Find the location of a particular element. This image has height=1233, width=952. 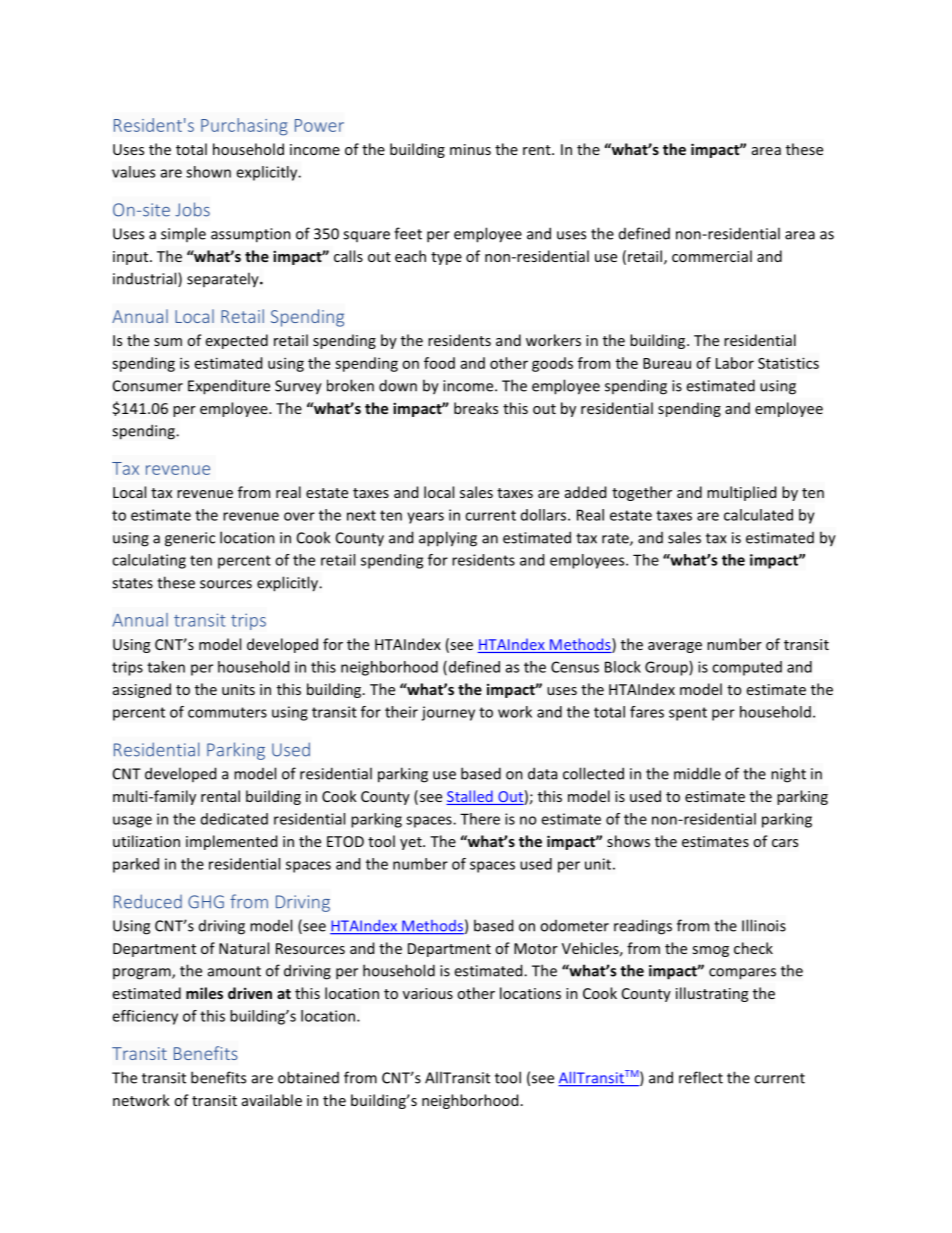

minus is located at coordinates (470, 149).
